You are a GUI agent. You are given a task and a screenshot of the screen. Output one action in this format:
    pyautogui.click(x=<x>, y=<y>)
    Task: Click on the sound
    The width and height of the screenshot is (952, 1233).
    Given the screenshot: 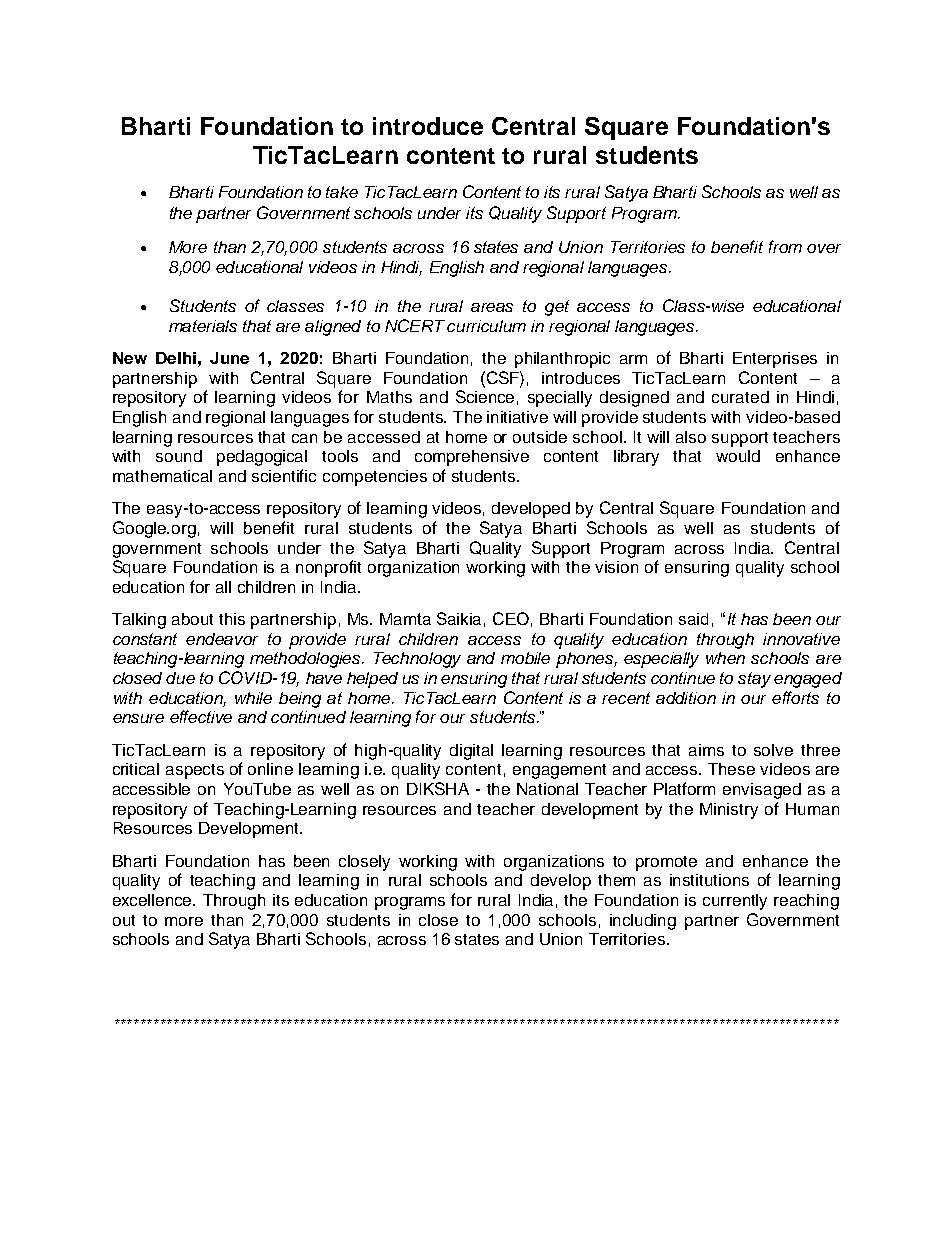 What is the action you would take?
    pyautogui.click(x=179, y=456)
